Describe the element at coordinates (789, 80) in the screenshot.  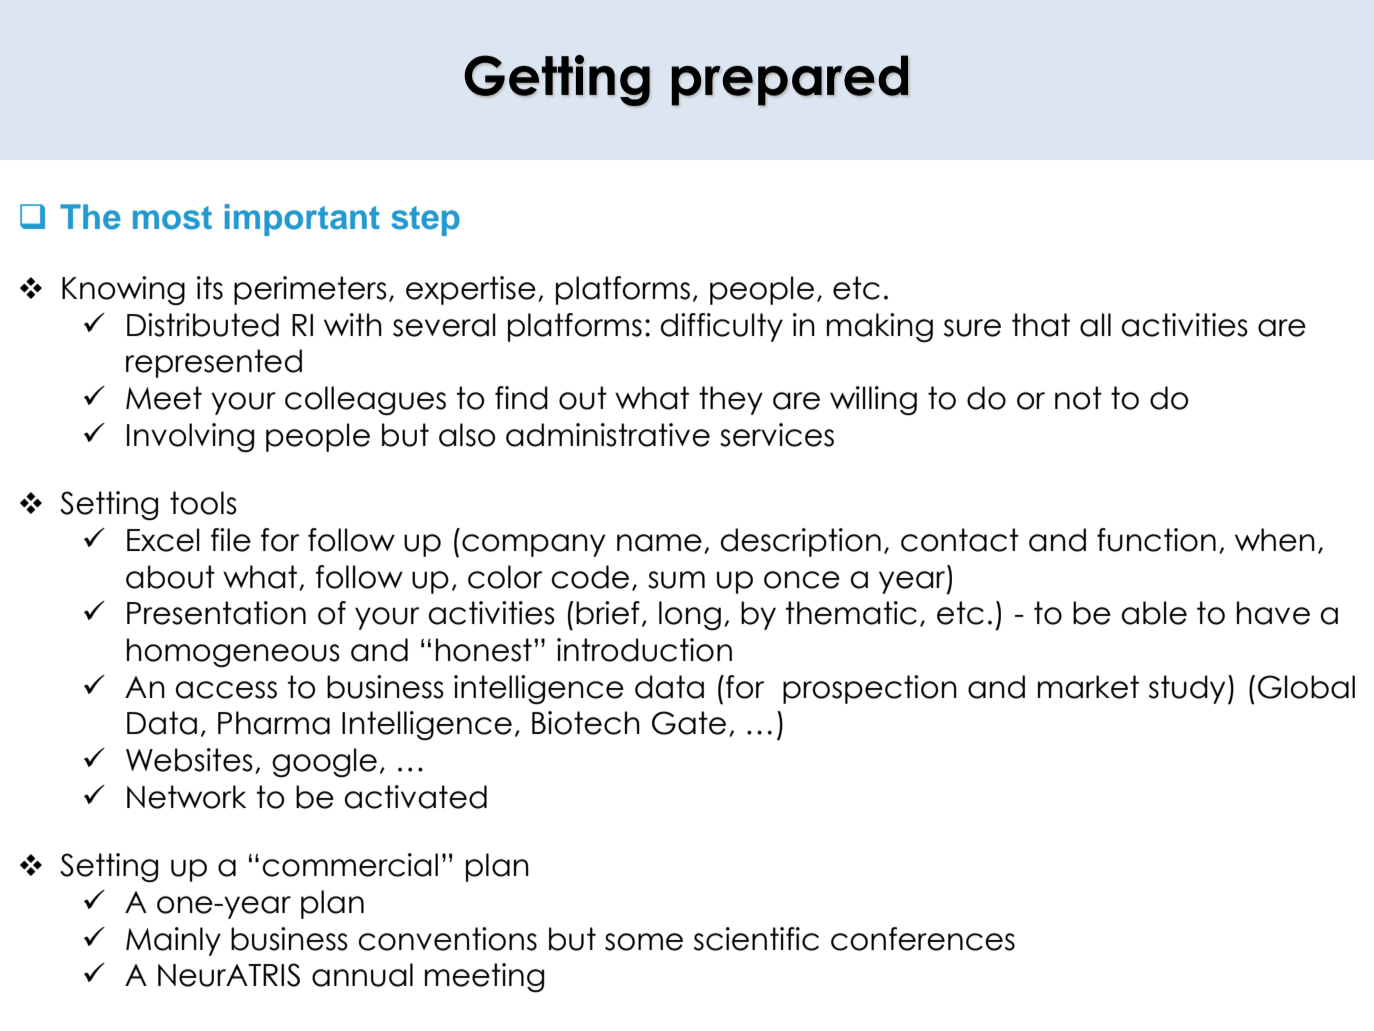
I see `prepared` at that location.
